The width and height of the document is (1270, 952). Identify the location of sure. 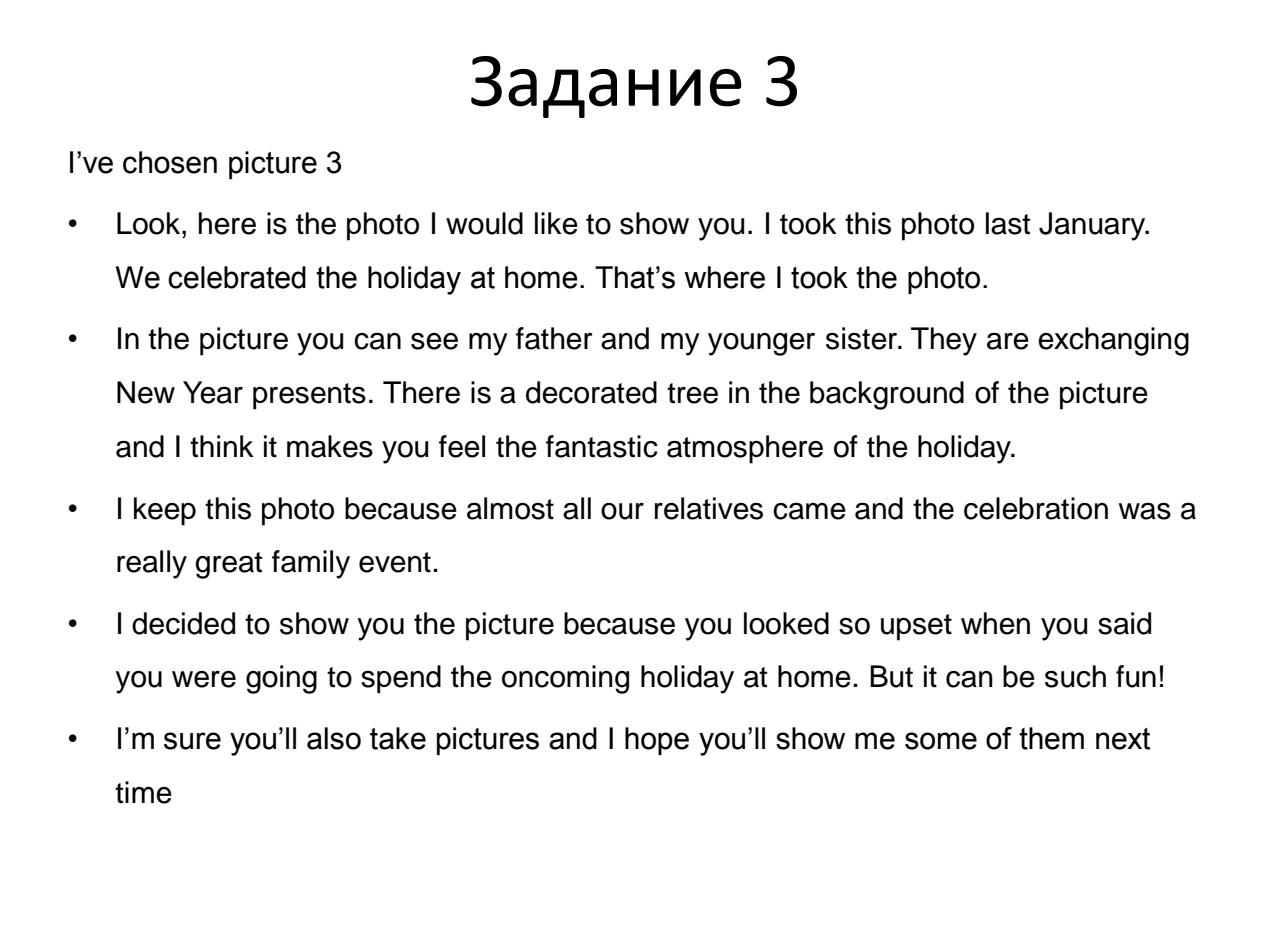
(192, 741).
